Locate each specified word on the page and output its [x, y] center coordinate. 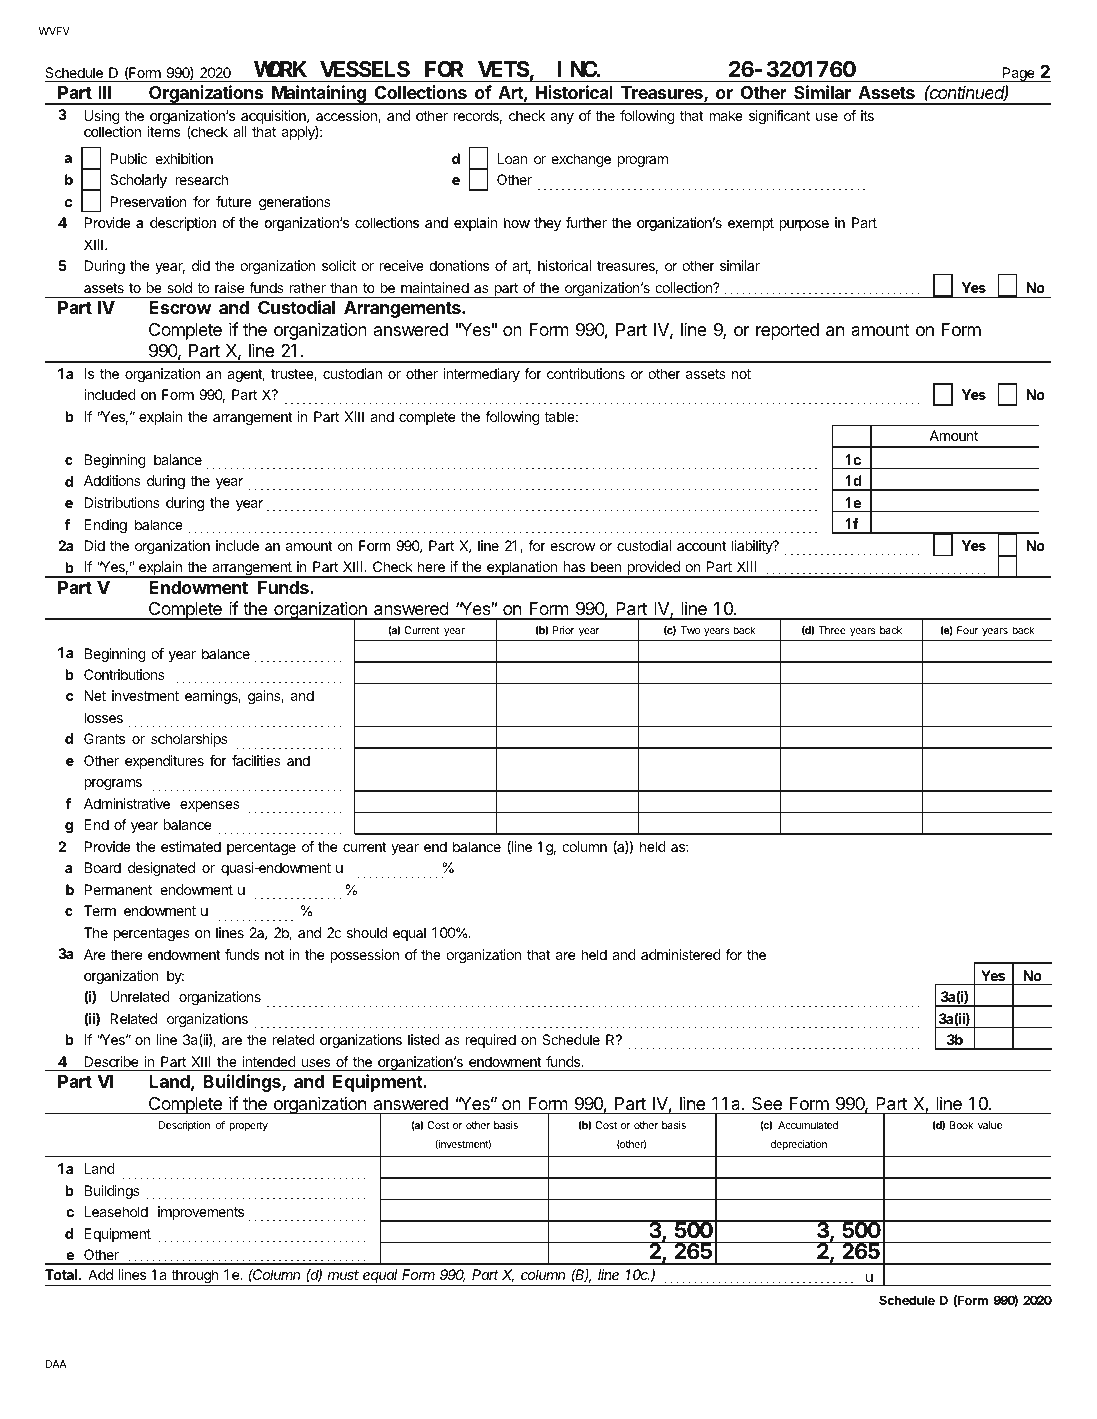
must [343, 1275]
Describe [111, 1061]
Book [961, 1125]
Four [968, 630]
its [867, 115]
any [562, 118]
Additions [112, 480]
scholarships [189, 740]
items [164, 131]
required [491, 1041]
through [195, 1277]
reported [787, 331]
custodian [352, 373]
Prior [564, 630]
